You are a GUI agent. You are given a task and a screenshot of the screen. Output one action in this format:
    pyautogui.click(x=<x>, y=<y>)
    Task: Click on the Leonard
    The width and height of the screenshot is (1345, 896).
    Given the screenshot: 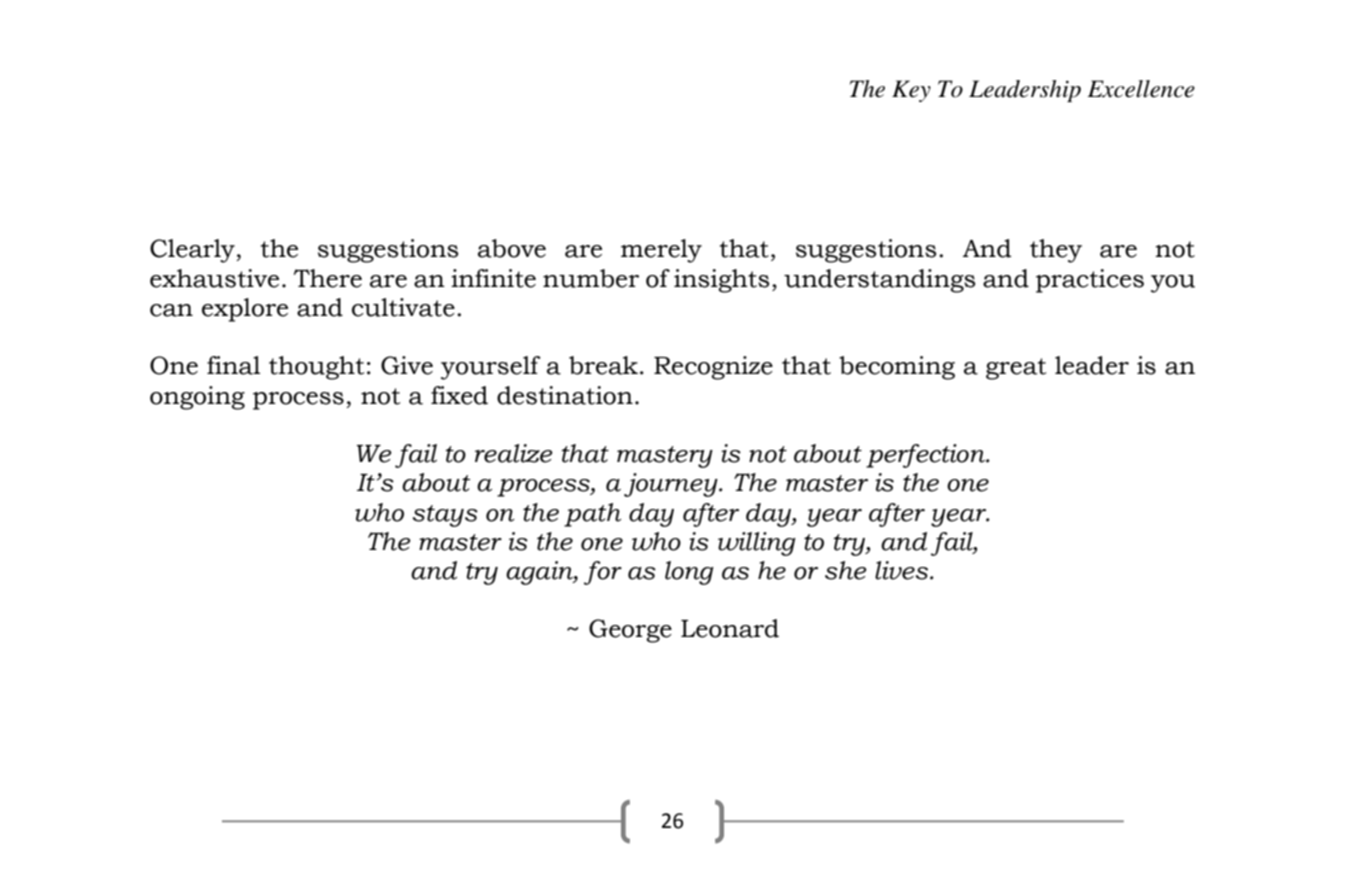 What is the action you would take?
    pyautogui.click(x=730, y=628)
